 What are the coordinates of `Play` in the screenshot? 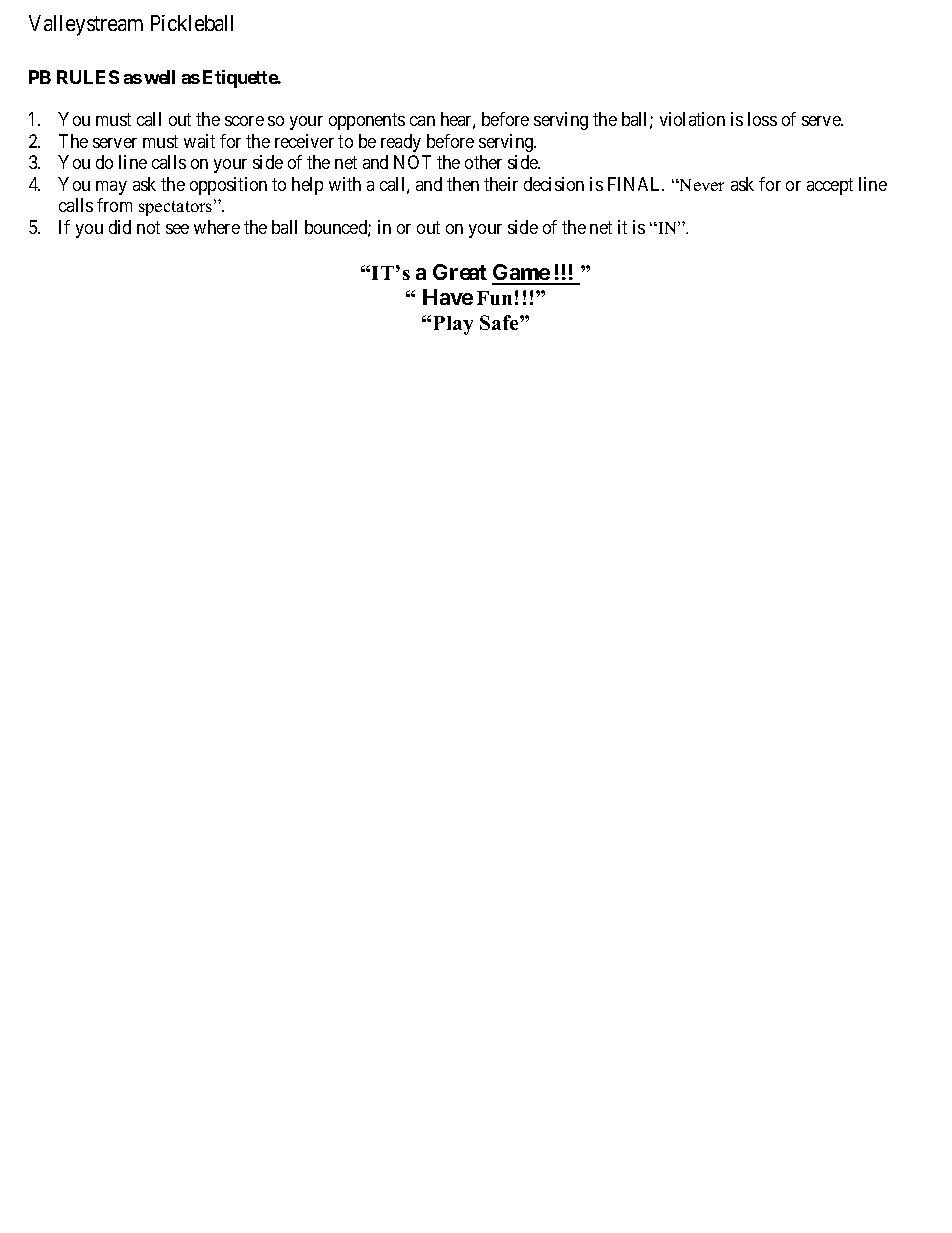 It's located at (453, 325).
